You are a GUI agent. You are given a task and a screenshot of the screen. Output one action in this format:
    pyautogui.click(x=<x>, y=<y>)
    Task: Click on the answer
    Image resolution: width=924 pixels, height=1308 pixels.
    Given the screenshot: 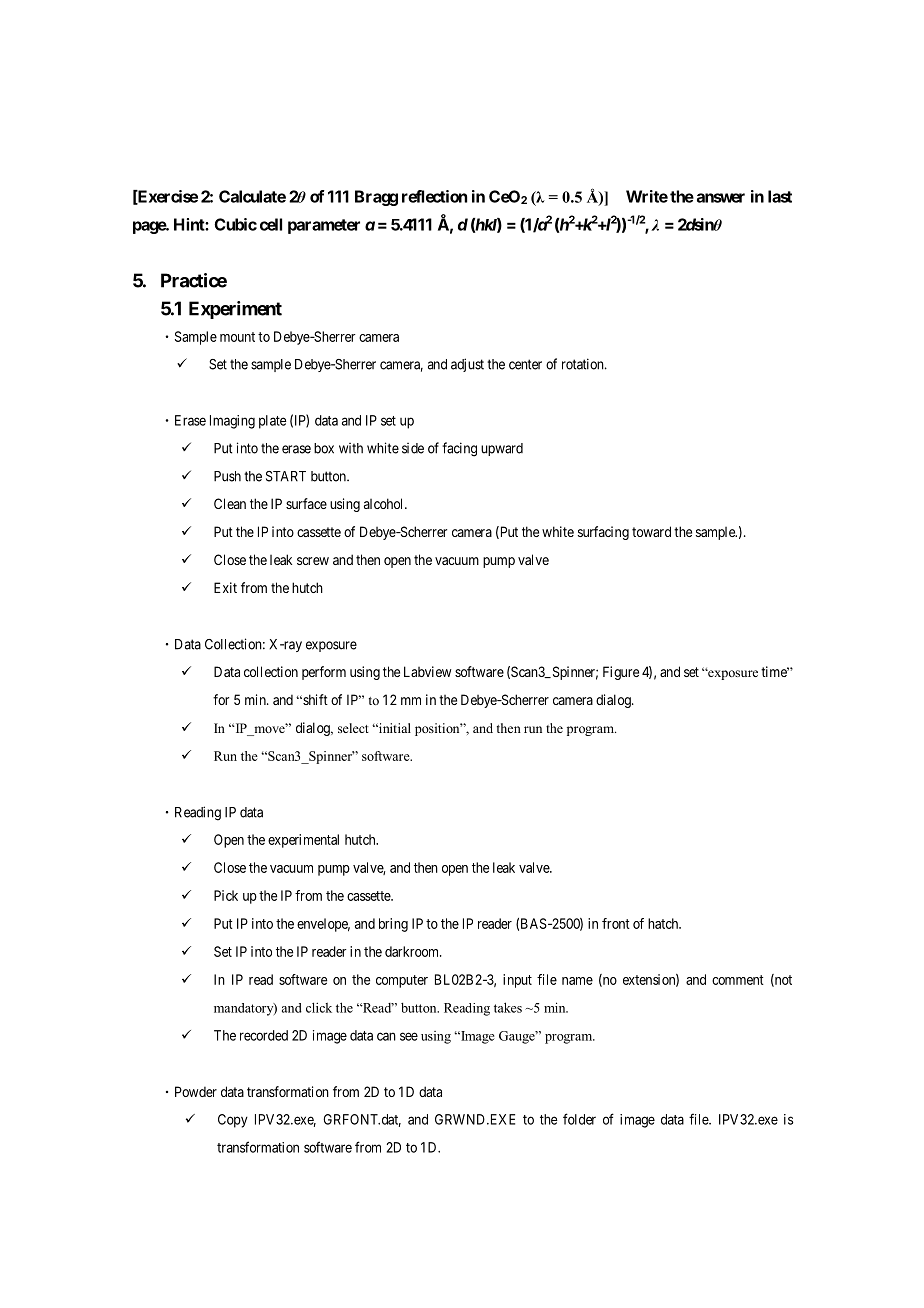 What is the action you would take?
    pyautogui.click(x=721, y=198)
